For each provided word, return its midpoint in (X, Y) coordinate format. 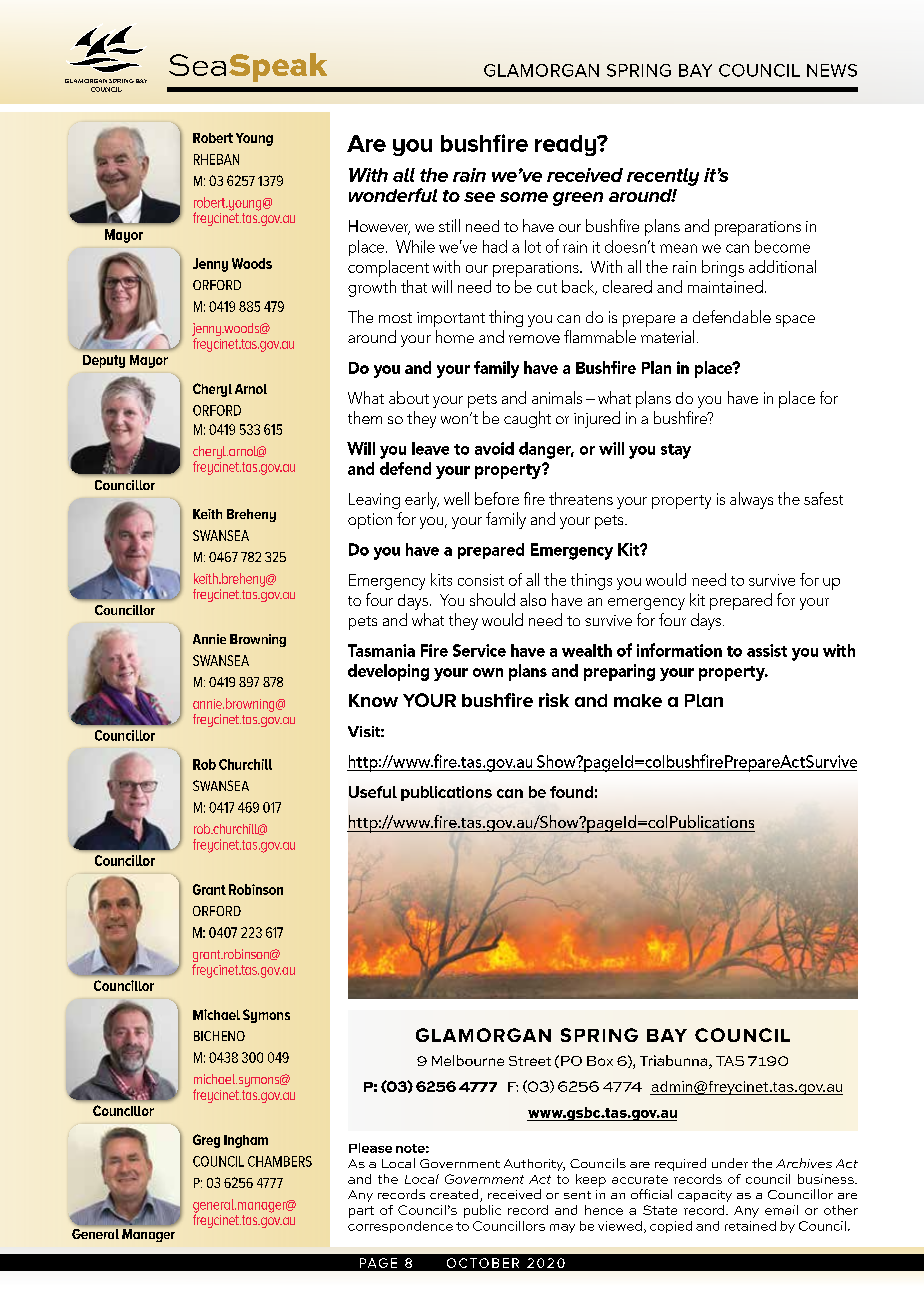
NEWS (832, 70)
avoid (494, 448)
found (571, 792)
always (751, 500)
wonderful (393, 195)
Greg (206, 1141)
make (638, 700)
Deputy (104, 361)
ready (567, 145)
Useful (373, 792)
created (455, 1195)
